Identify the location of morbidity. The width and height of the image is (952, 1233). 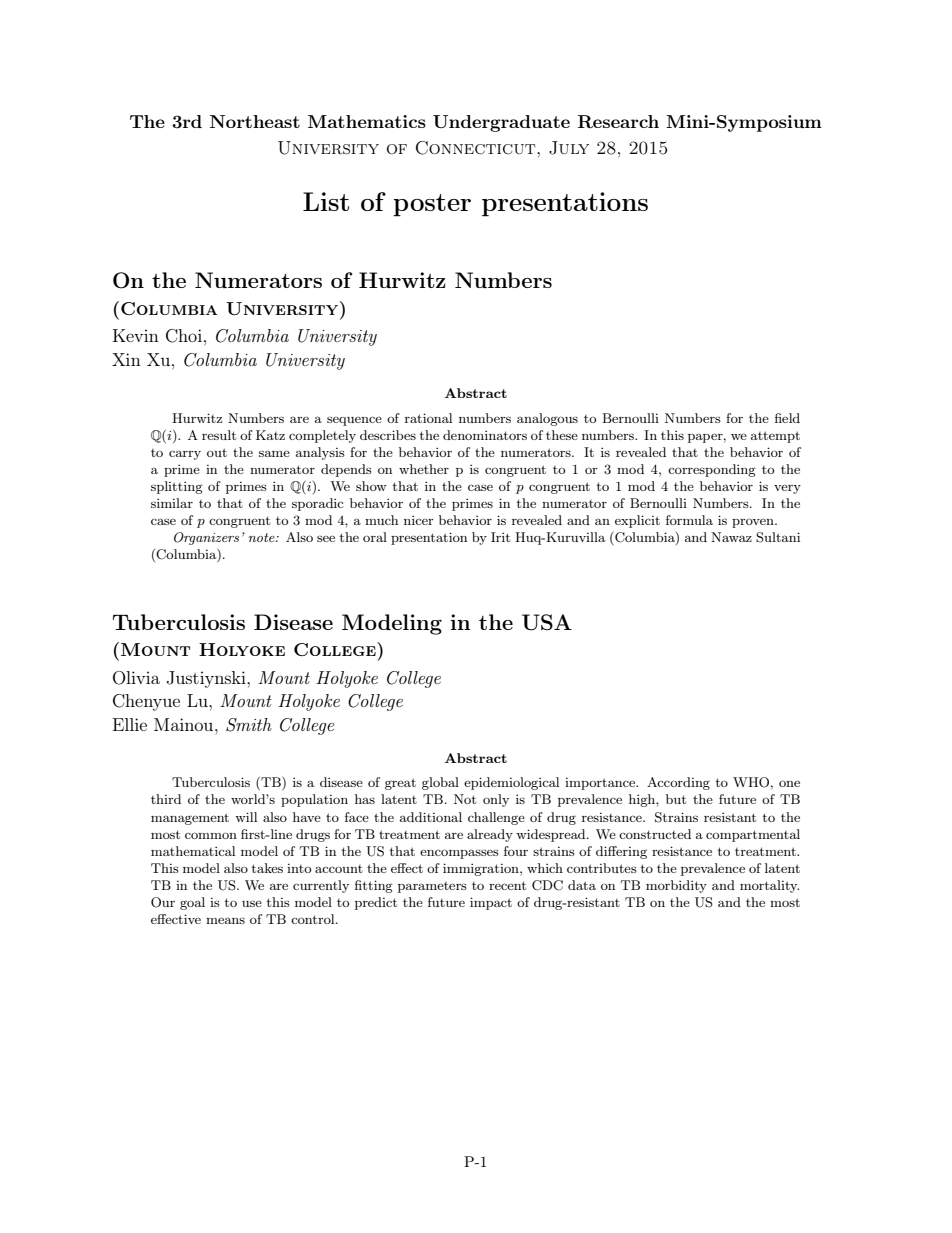
(676, 886).
